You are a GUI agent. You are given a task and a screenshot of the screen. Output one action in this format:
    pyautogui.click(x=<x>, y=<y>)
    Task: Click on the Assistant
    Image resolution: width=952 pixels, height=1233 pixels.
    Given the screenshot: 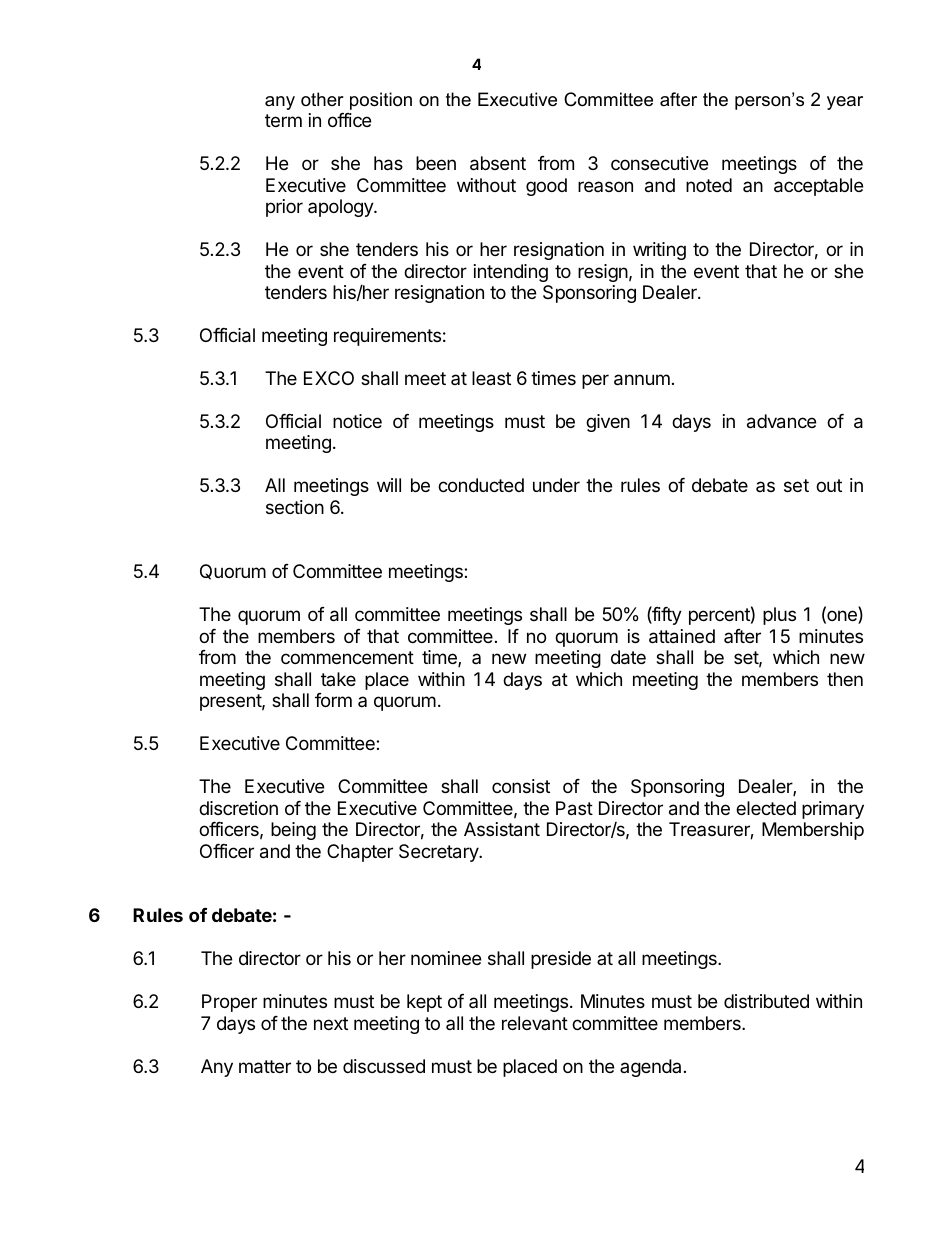 What is the action you would take?
    pyautogui.click(x=502, y=829)
